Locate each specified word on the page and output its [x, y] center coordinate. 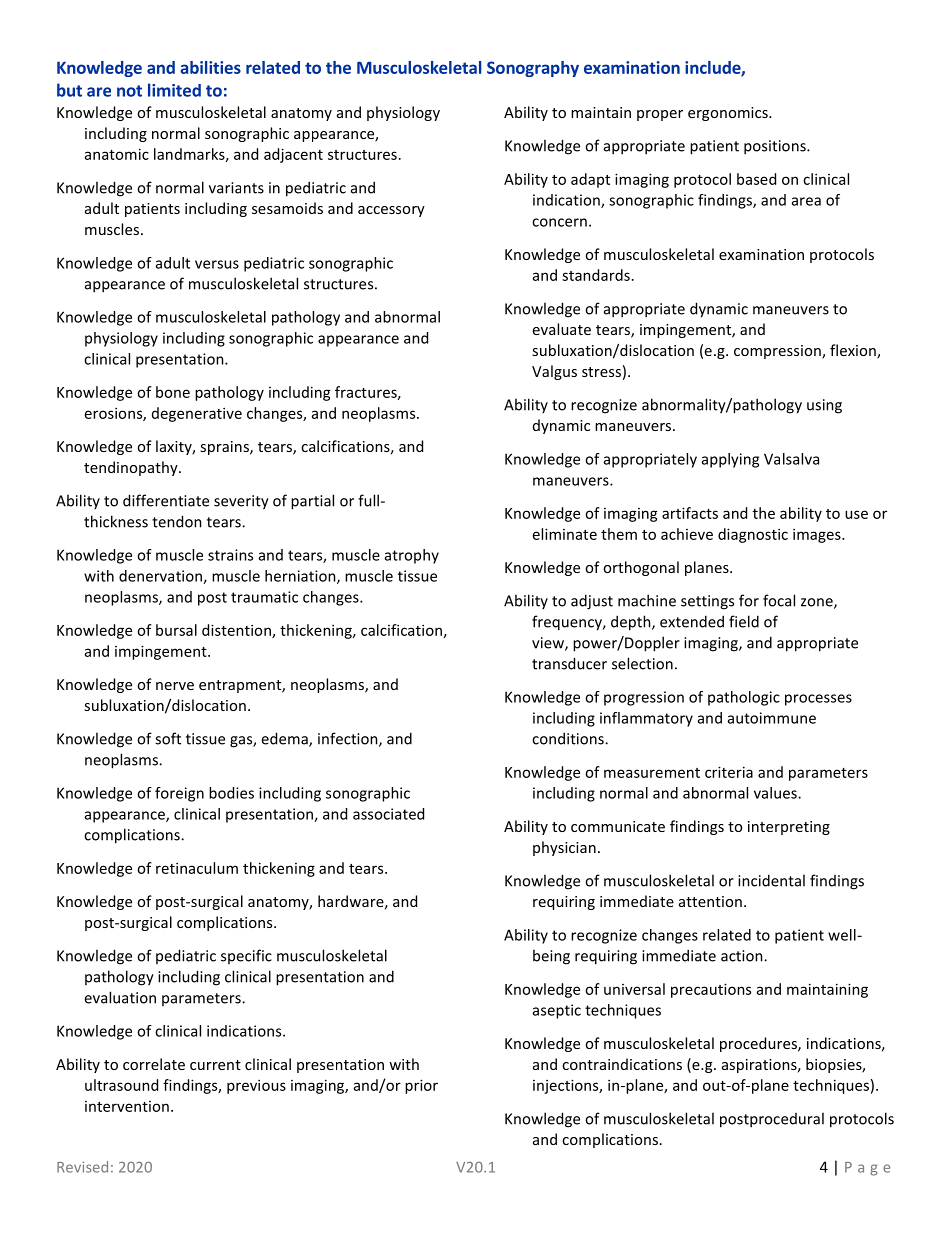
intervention [127, 1106]
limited [174, 90]
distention [237, 631]
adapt [590, 180]
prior [421, 1086]
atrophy [412, 556]
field [744, 621]
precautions [711, 990]
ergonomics [729, 114]
